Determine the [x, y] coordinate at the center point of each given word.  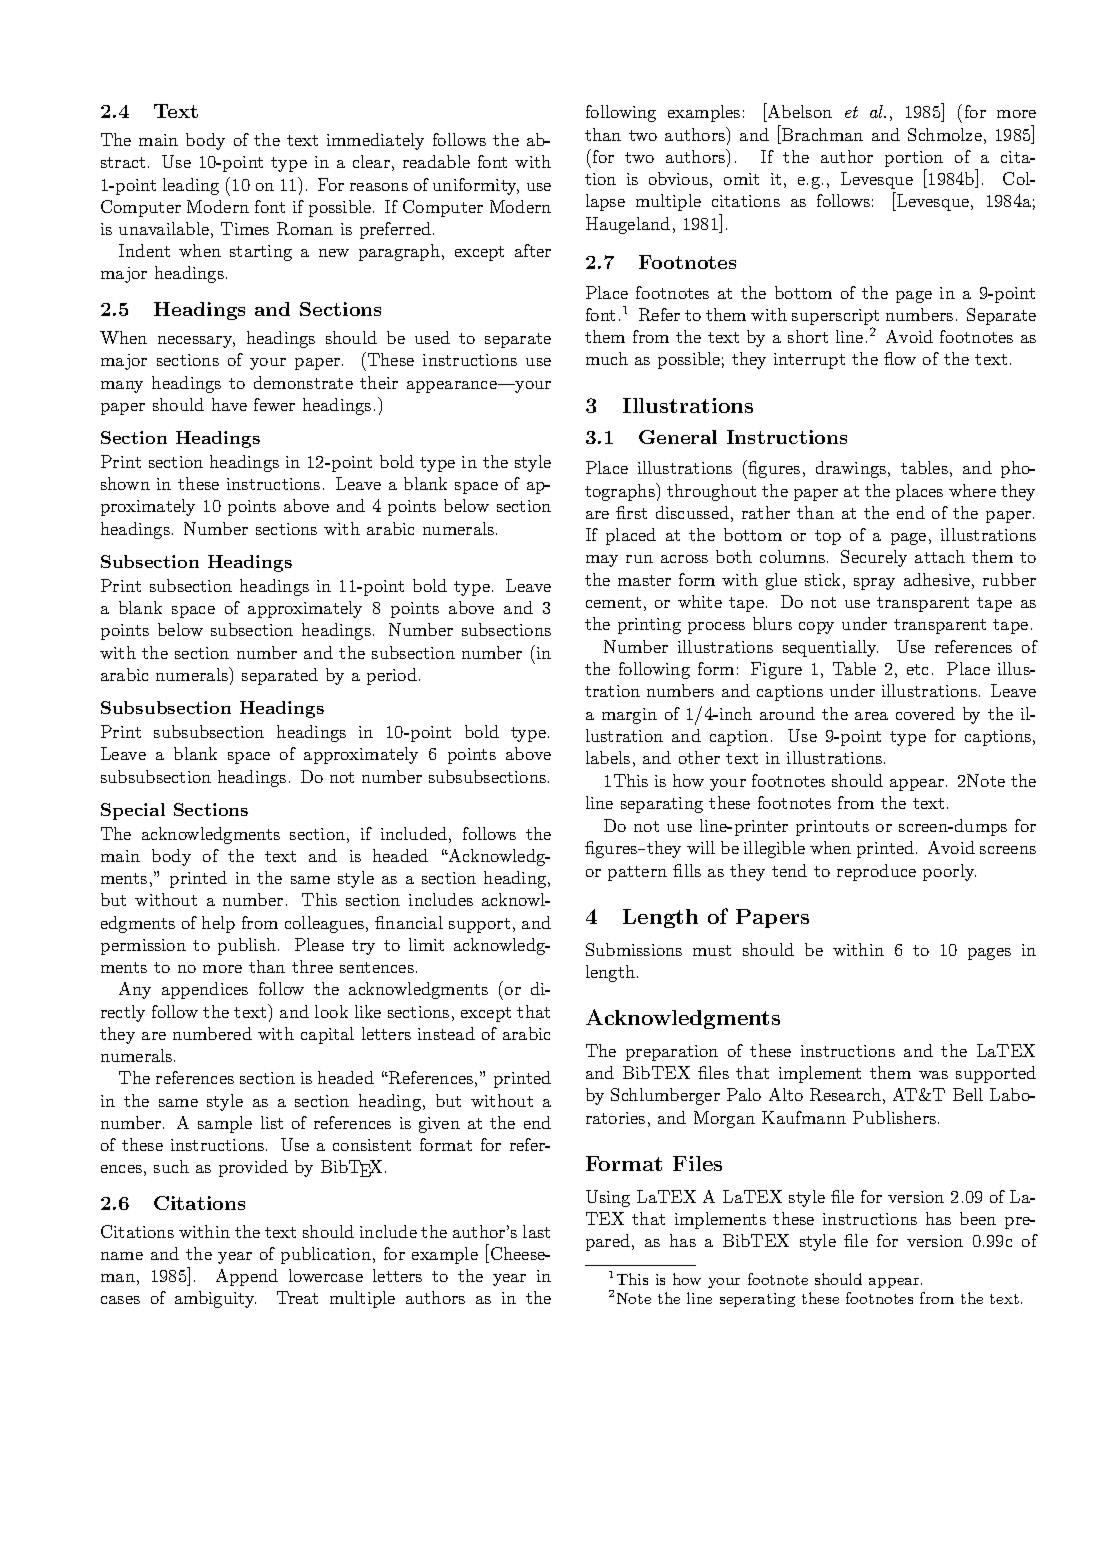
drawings [851, 469]
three [312, 966]
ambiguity [215, 1299]
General [678, 437]
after [533, 250]
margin [629, 716]
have [229, 404]
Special [133, 811]
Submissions [634, 949]
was [933, 1075]
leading [191, 186]
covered [925, 713]
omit [741, 179]
